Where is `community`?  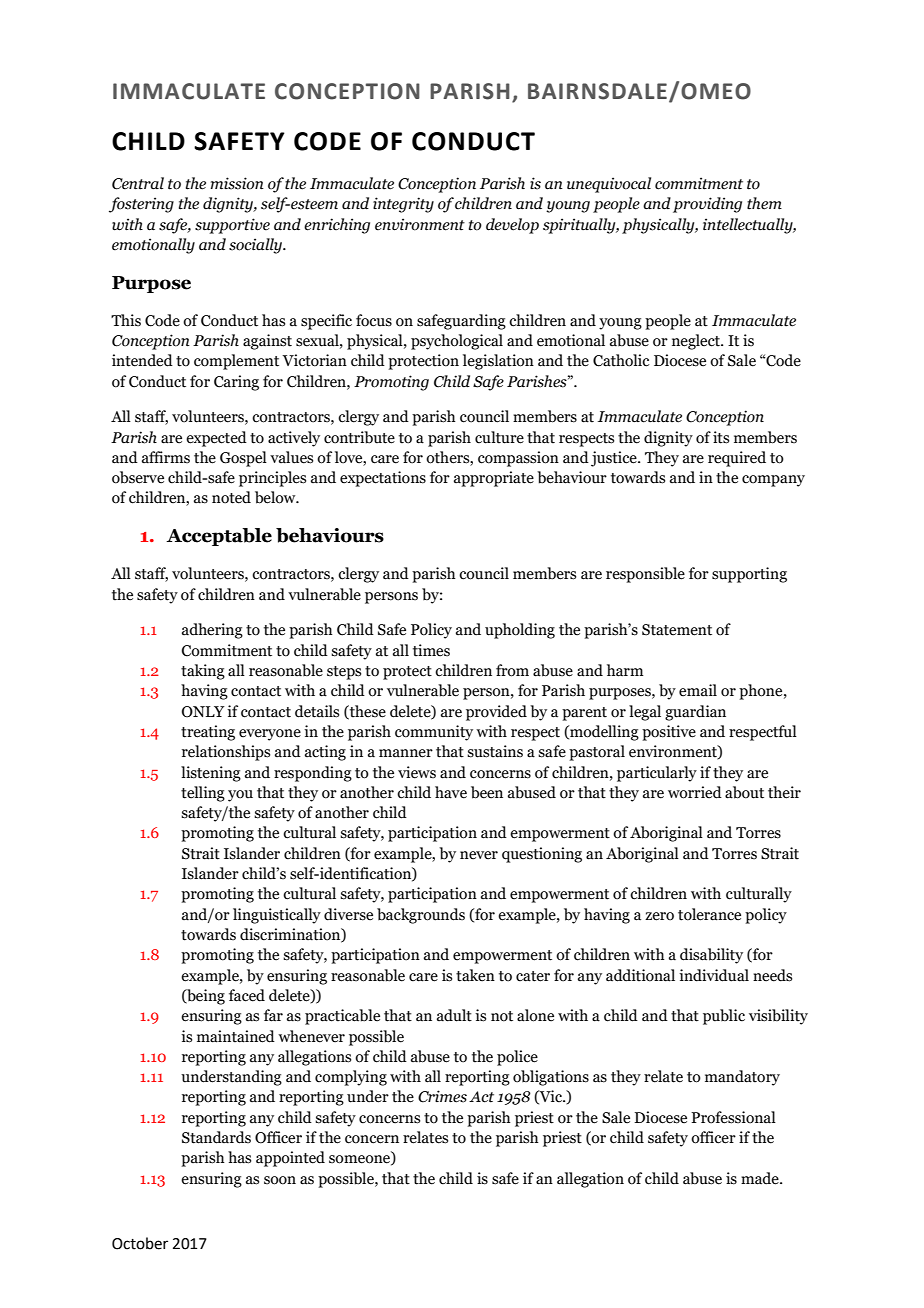
community is located at coordinates (434, 733).
